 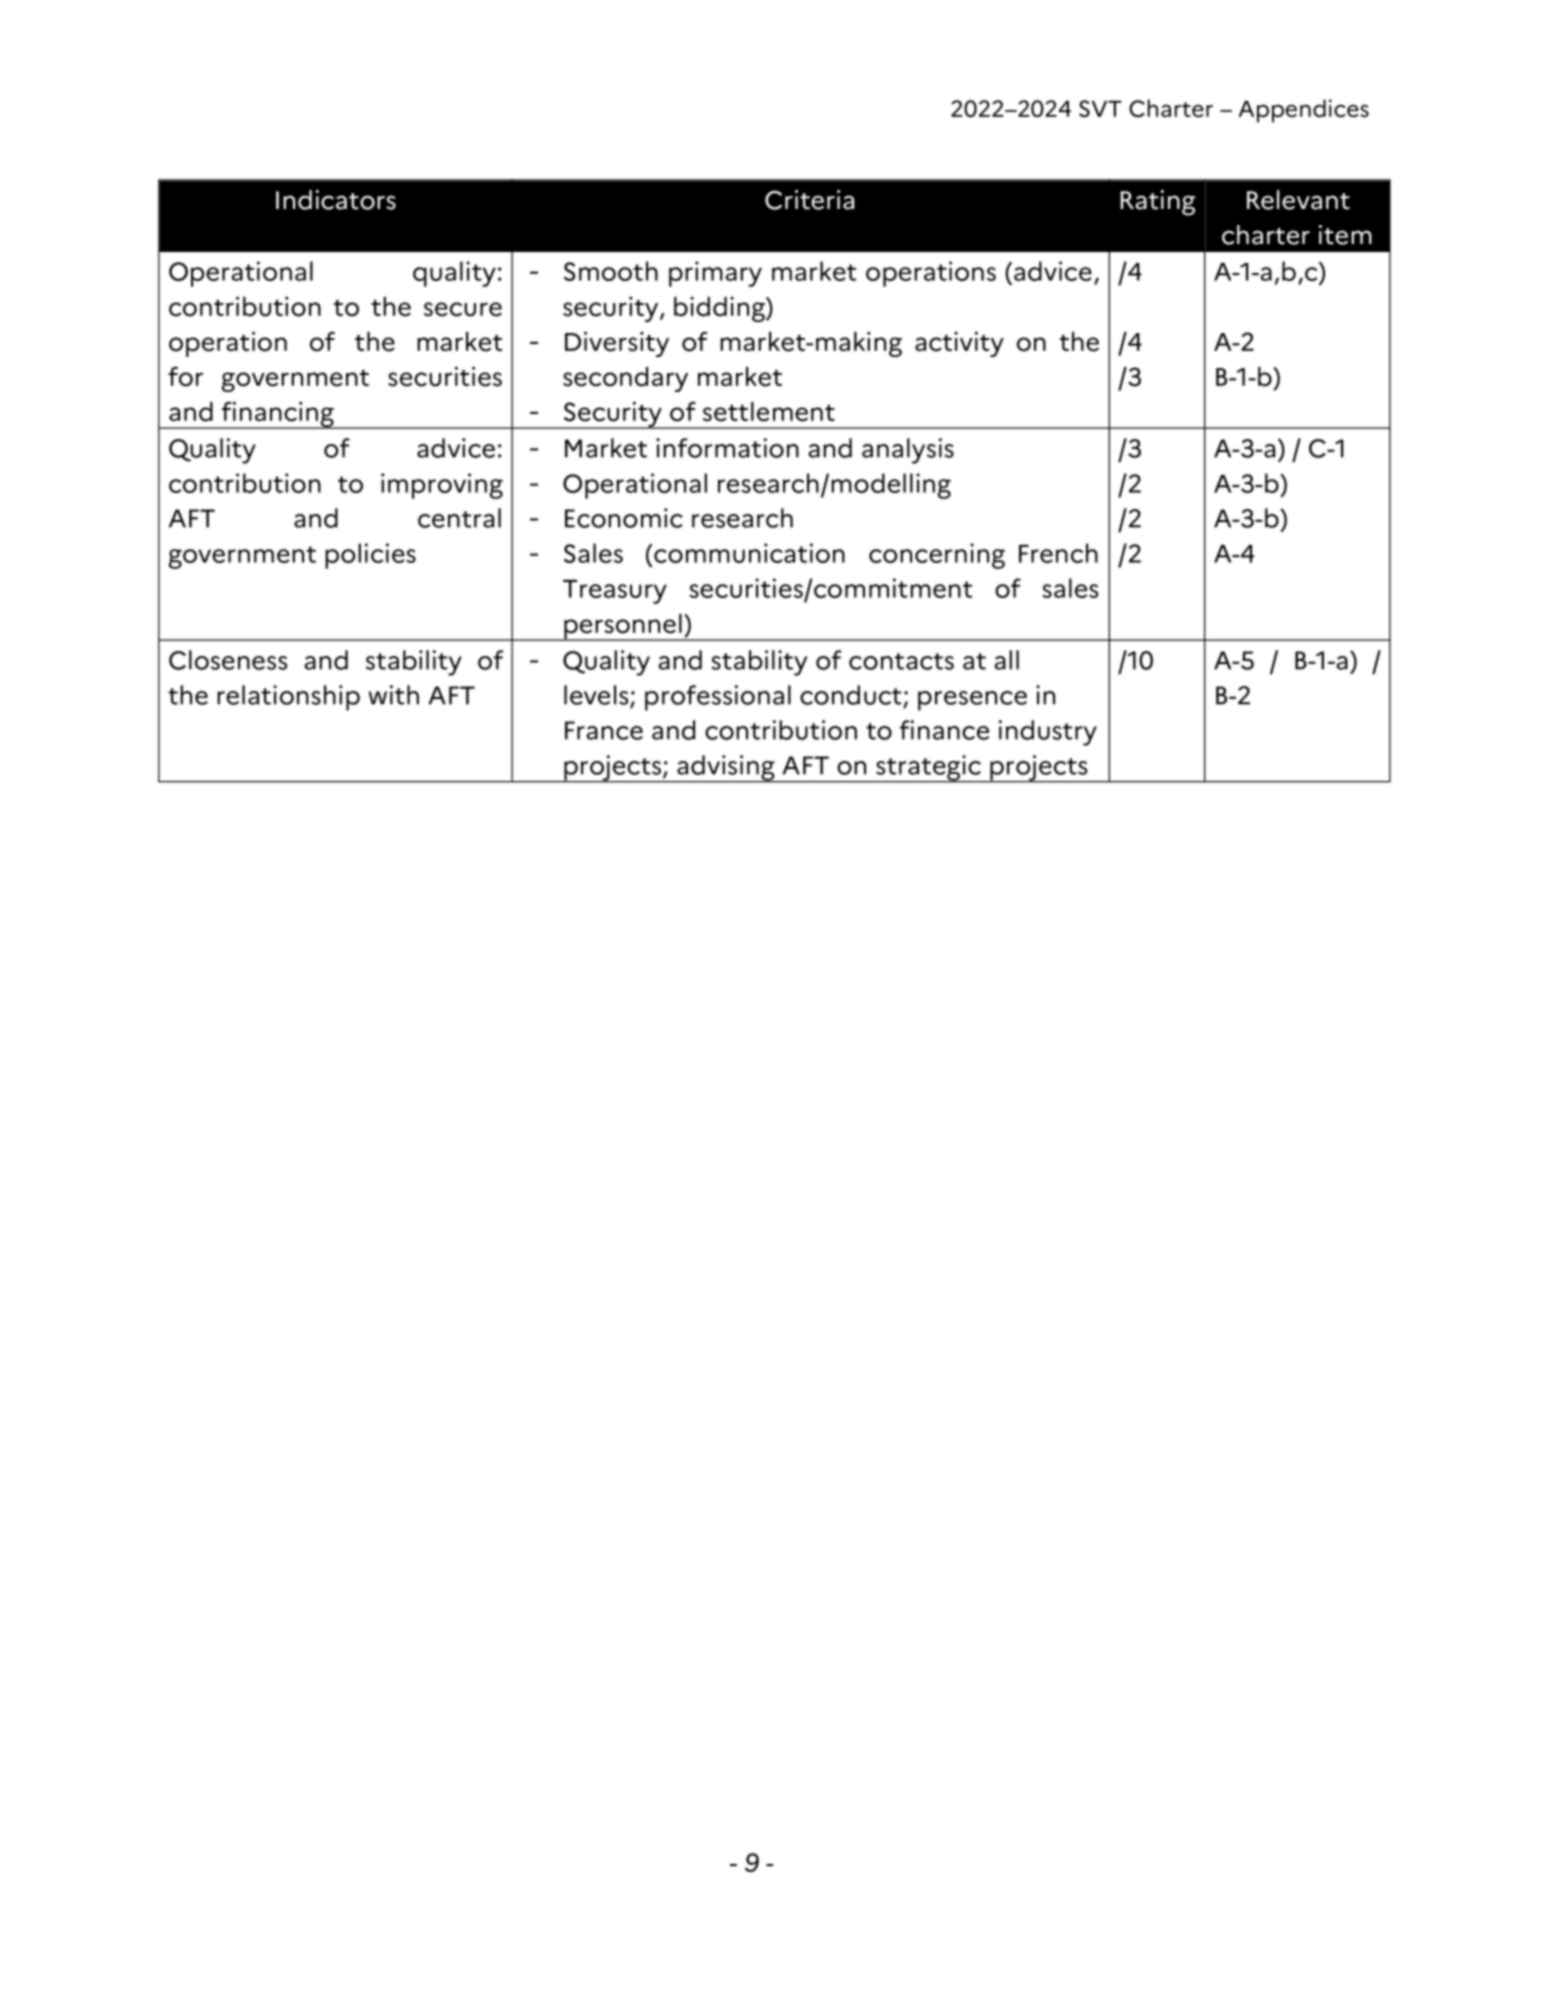 What do you see at coordinates (370, 556) in the page?
I see `policies` at bounding box center [370, 556].
